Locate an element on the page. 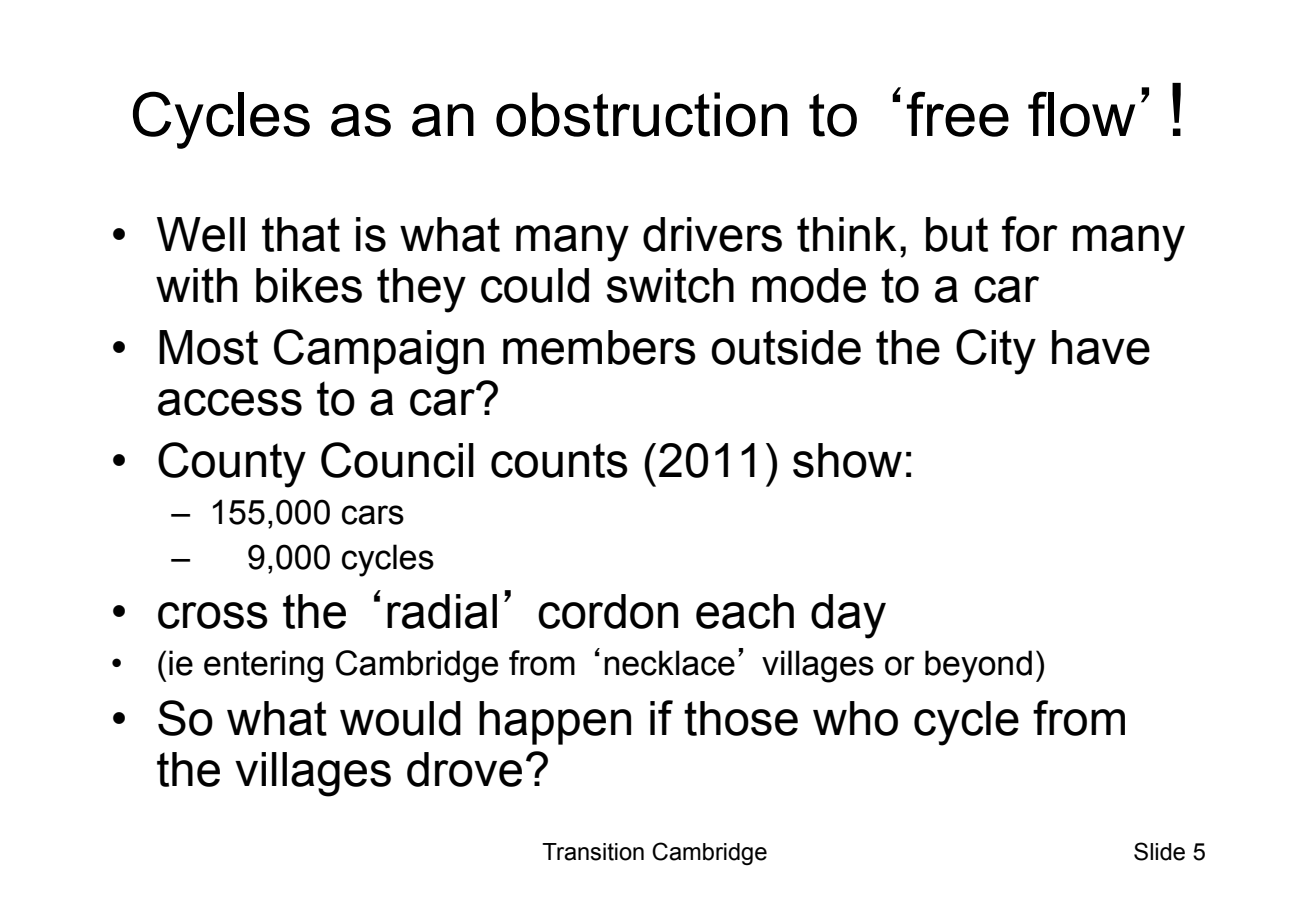  drove is located at coordinates (464, 769).
